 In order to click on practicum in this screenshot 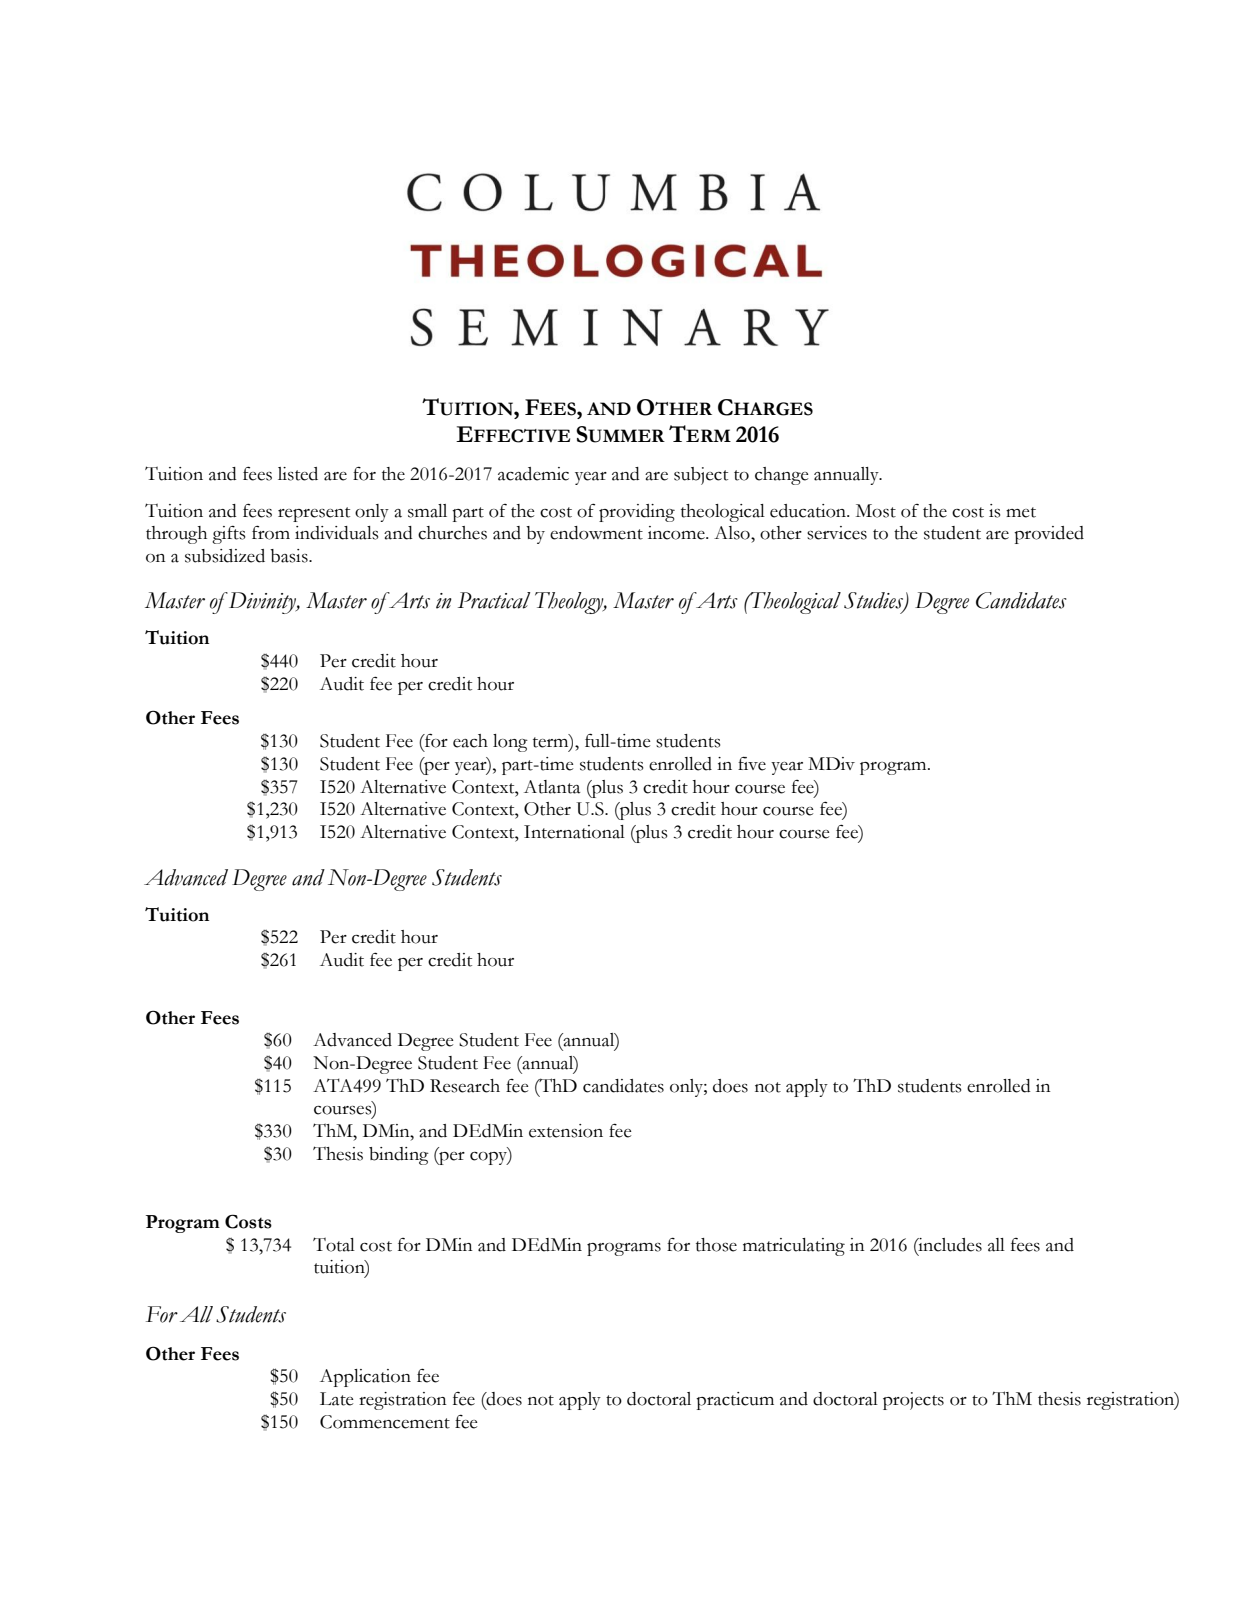, I will do `click(735, 1401)`.
